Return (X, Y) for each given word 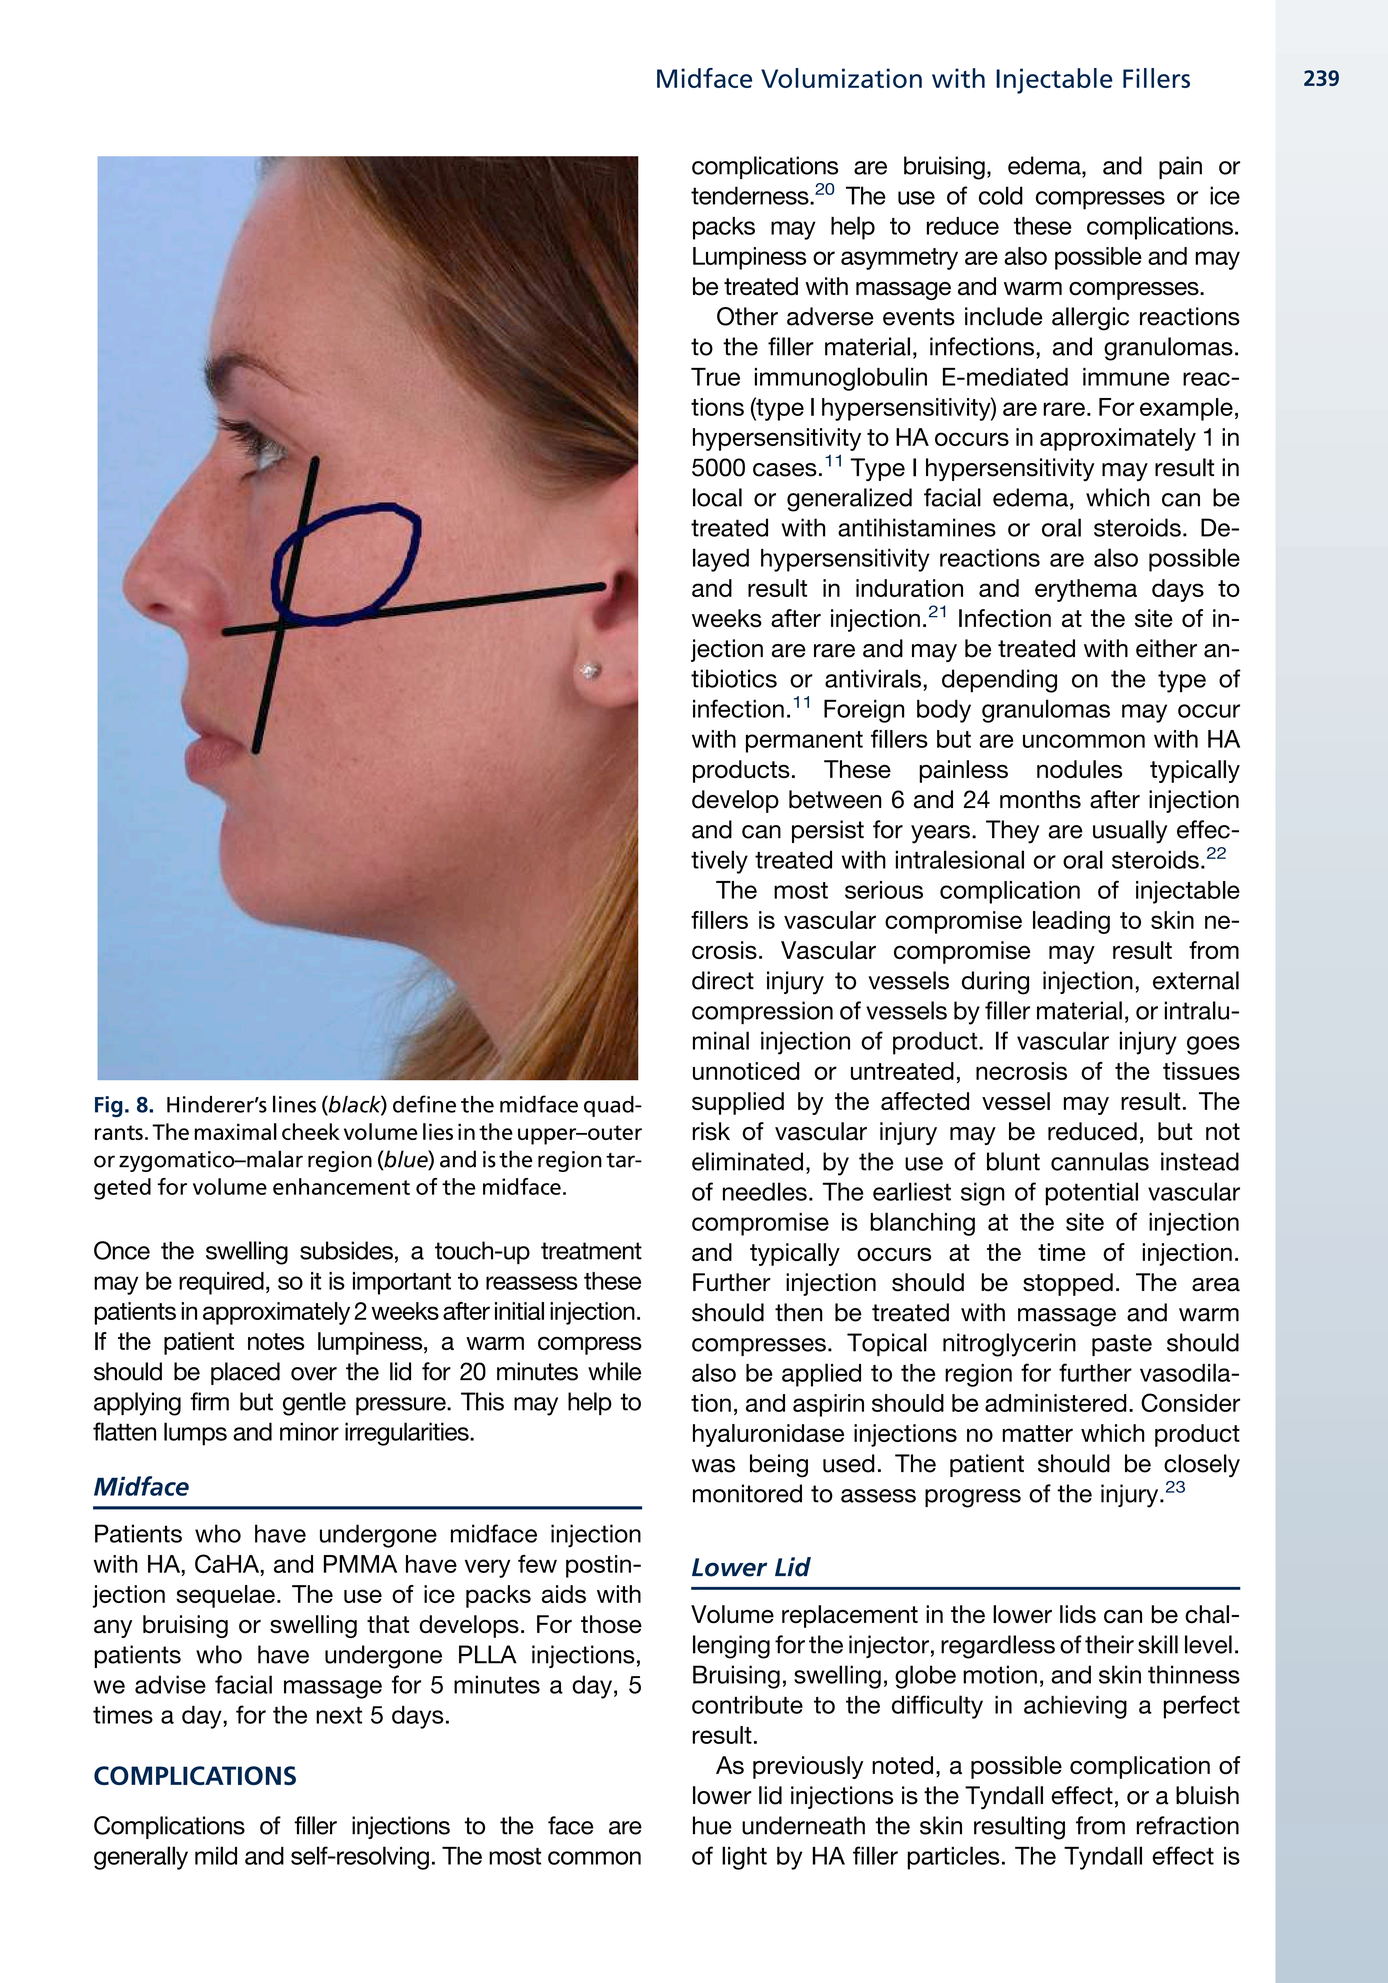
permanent (804, 742)
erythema (1086, 590)
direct (723, 980)
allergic (1090, 319)
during (995, 983)
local (717, 497)
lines (294, 1104)
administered (1056, 1403)
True (715, 377)
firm (209, 1401)
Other (747, 316)
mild (216, 1855)
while (614, 1371)
